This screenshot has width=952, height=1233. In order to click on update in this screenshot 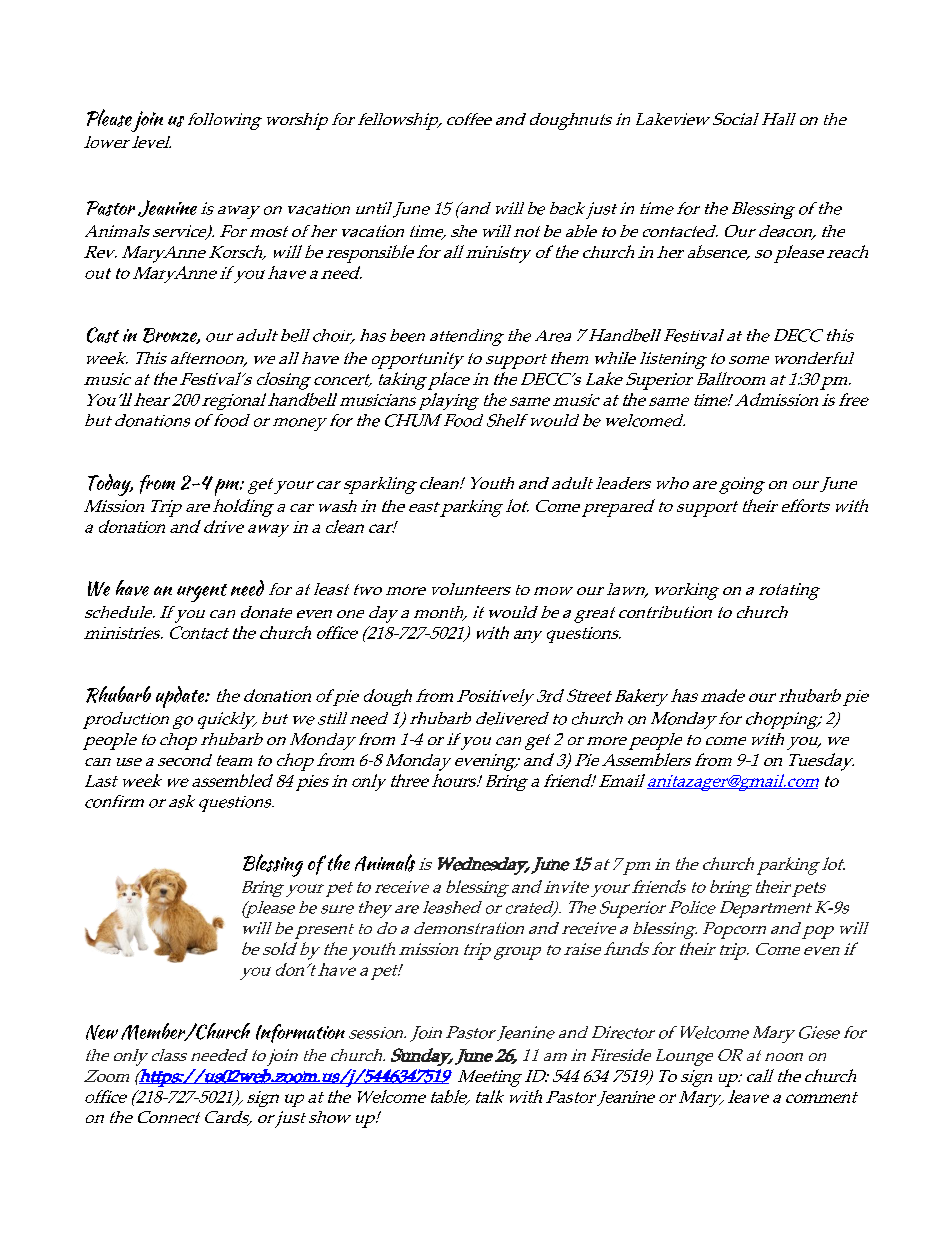, I will do `click(181, 697)`.
